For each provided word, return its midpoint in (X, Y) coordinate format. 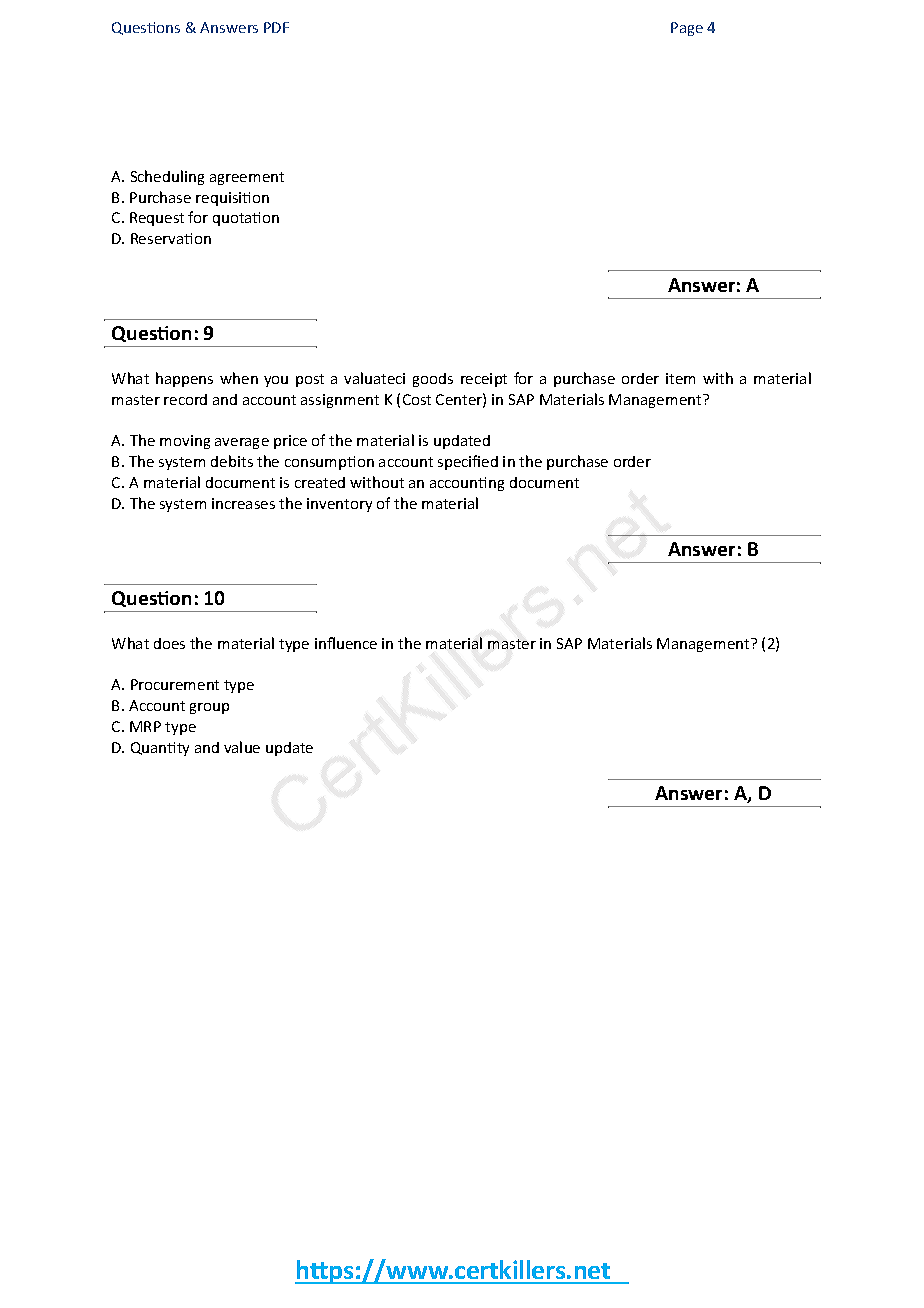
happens (184, 379)
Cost (417, 399)
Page (687, 29)
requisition (232, 199)
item (680, 378)
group (209, 708)
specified (468, 462)
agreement (247, 178)
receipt (484, 380)
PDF (276, 27)
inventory (339, 505)
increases (243, 503)
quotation (246, 219)
